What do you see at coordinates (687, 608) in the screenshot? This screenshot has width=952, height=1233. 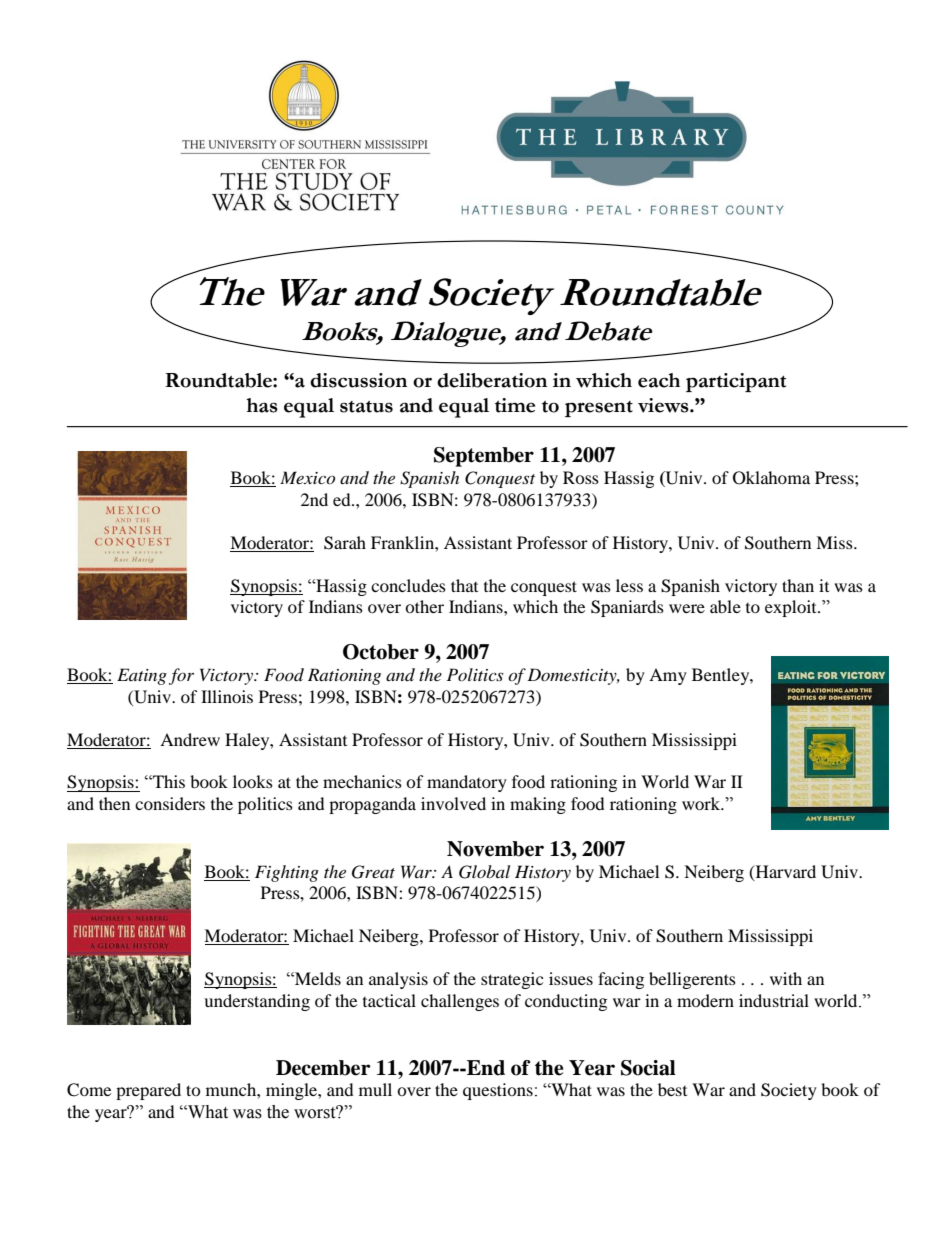 I see `were` at bounding box center [687, 608].
